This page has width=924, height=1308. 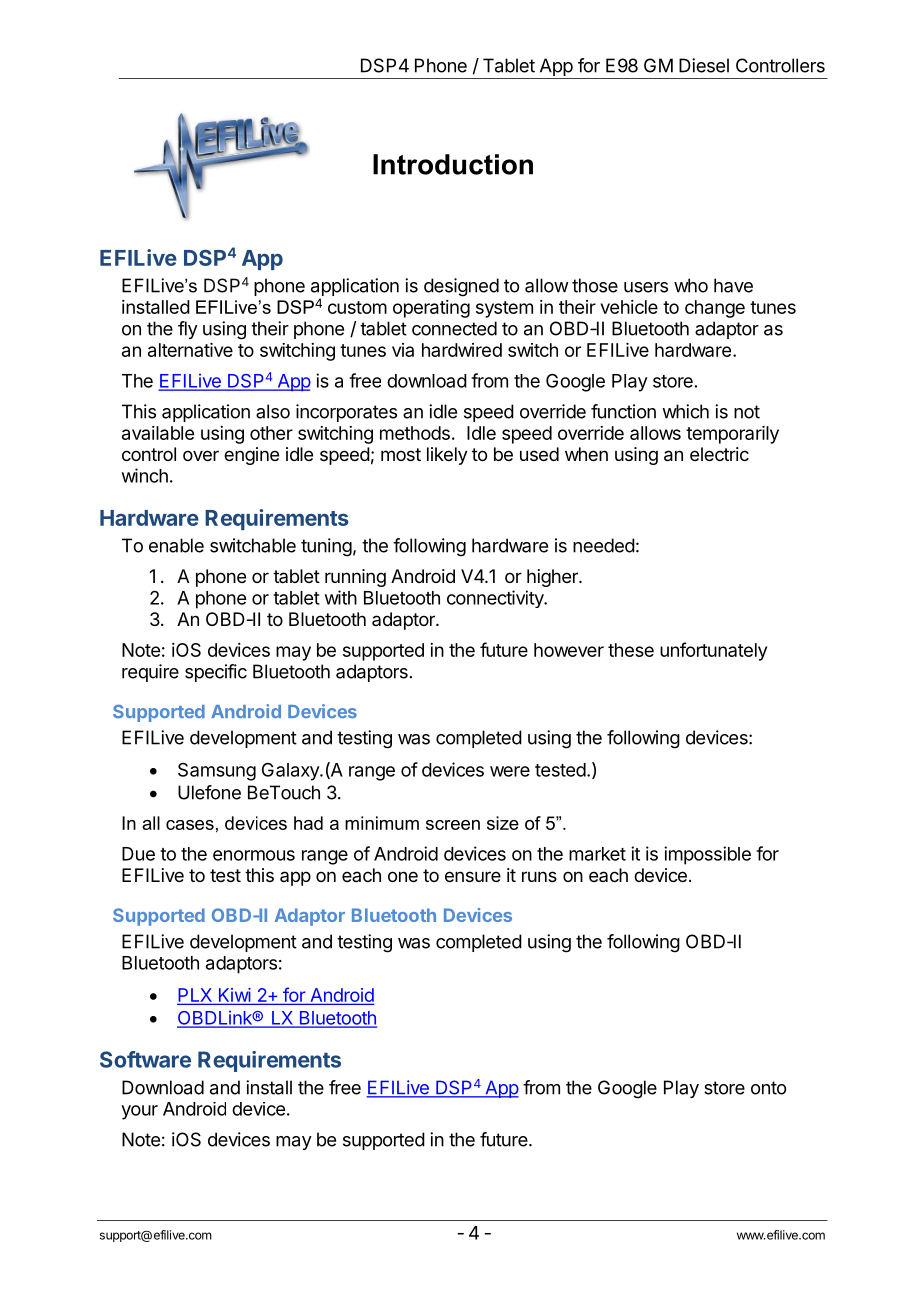 What do you see at coordinates (713, 651) in the page?
I see `unfortunately` at bounding box center [713, 651].
